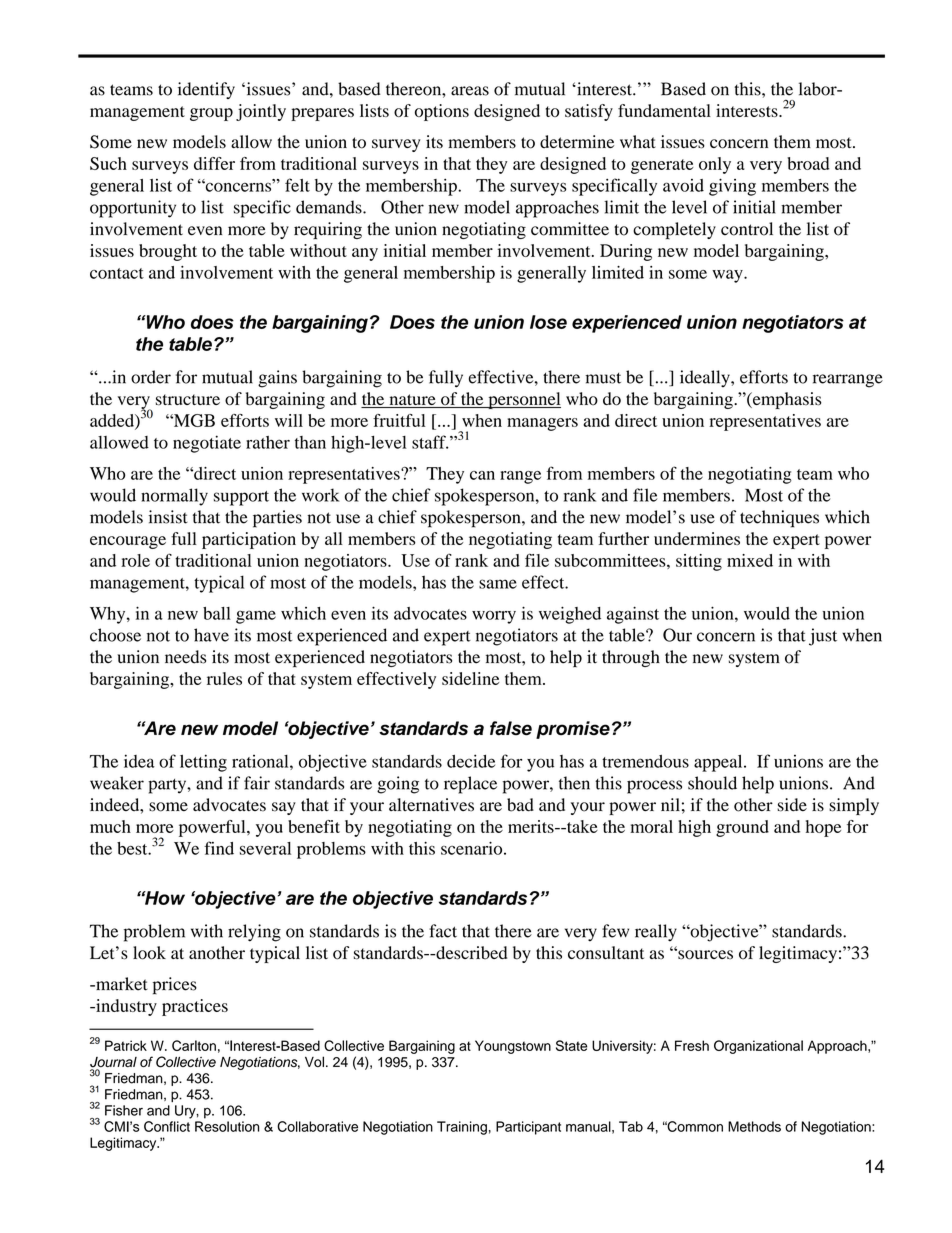  What do you see at coordinates (442, 112) in the image?
I see `options` at bounding box center [442, 112].
